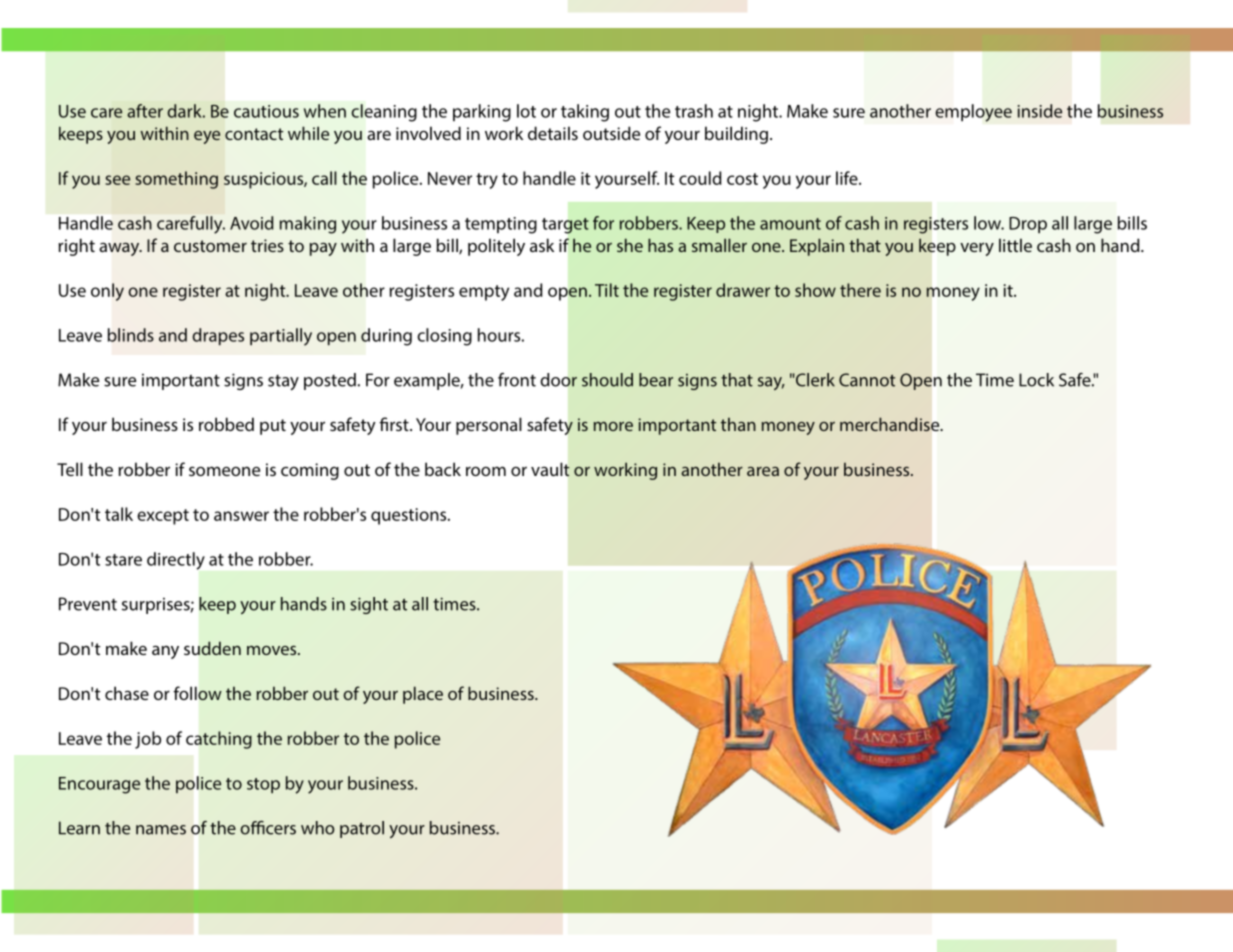  What do you see at coordinates (973, 113) in the page?
I see `employee` at bounding box center [973, 113].
